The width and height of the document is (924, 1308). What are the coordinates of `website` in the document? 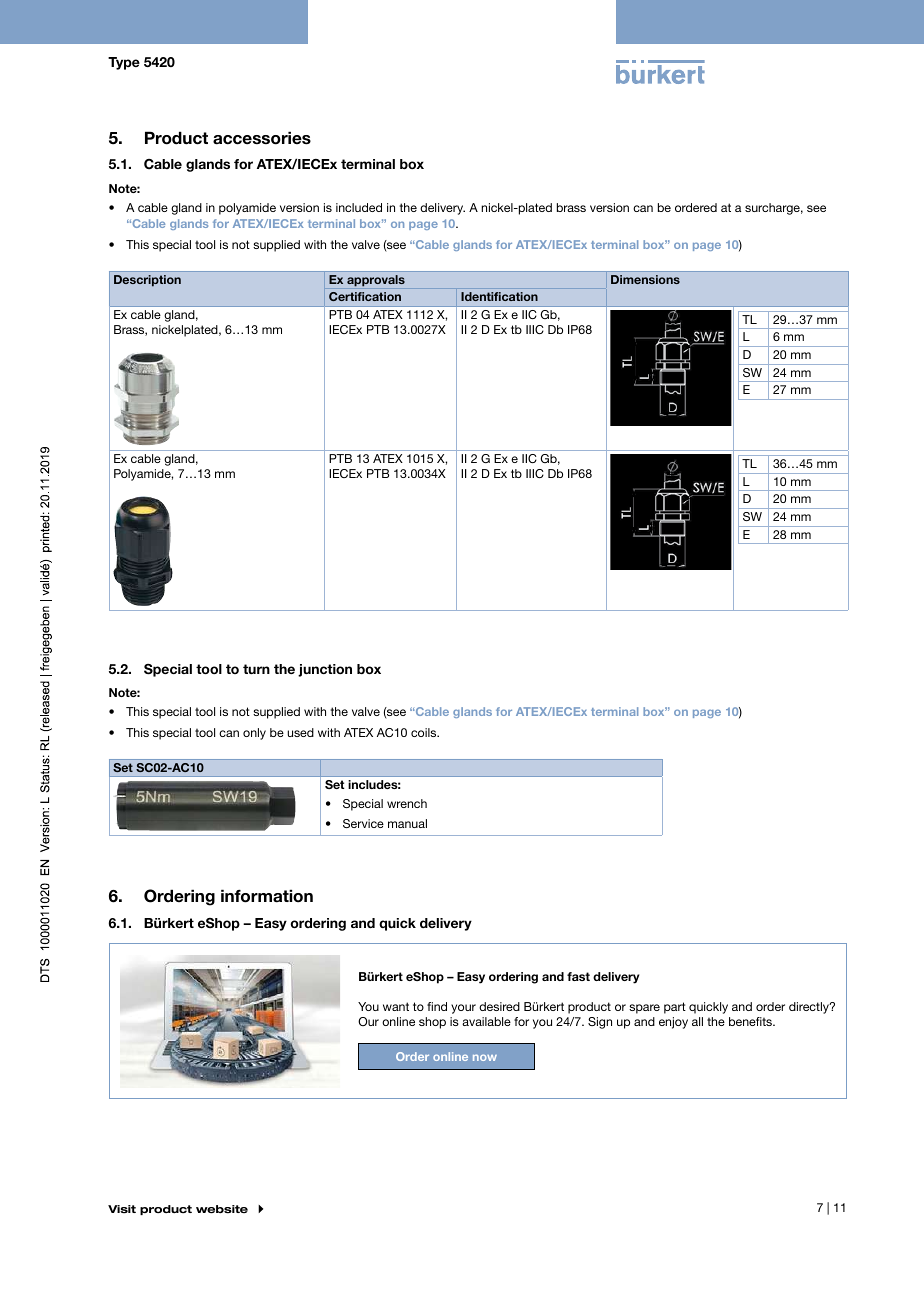 It's located at (222, 1209).
